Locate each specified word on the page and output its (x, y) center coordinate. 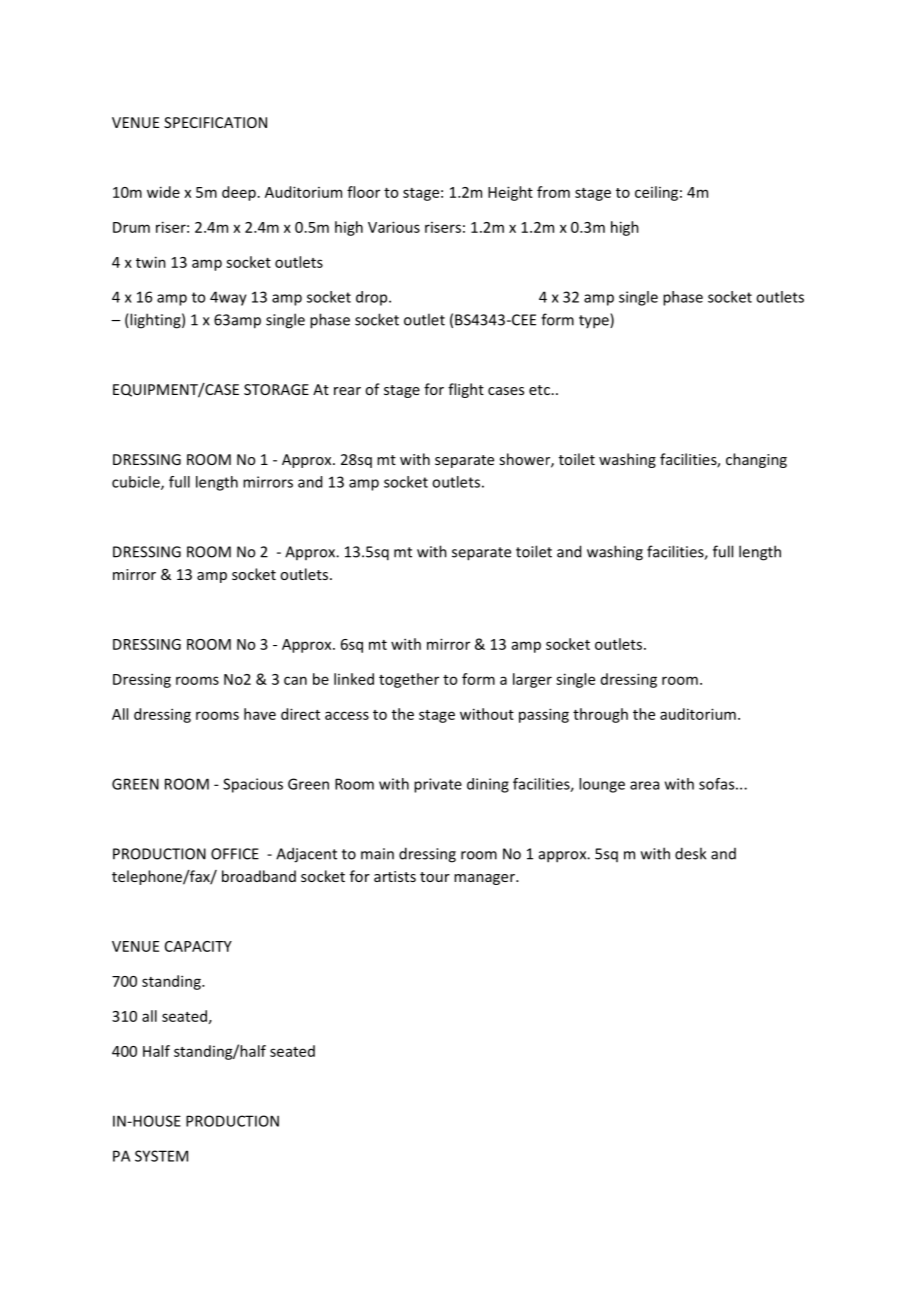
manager (485, 879)
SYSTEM (161, 1156)
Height (510, 193)
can (295, 680)
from (553, 192)
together (409, 680)
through (600, 715)
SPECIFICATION (215, 122)
